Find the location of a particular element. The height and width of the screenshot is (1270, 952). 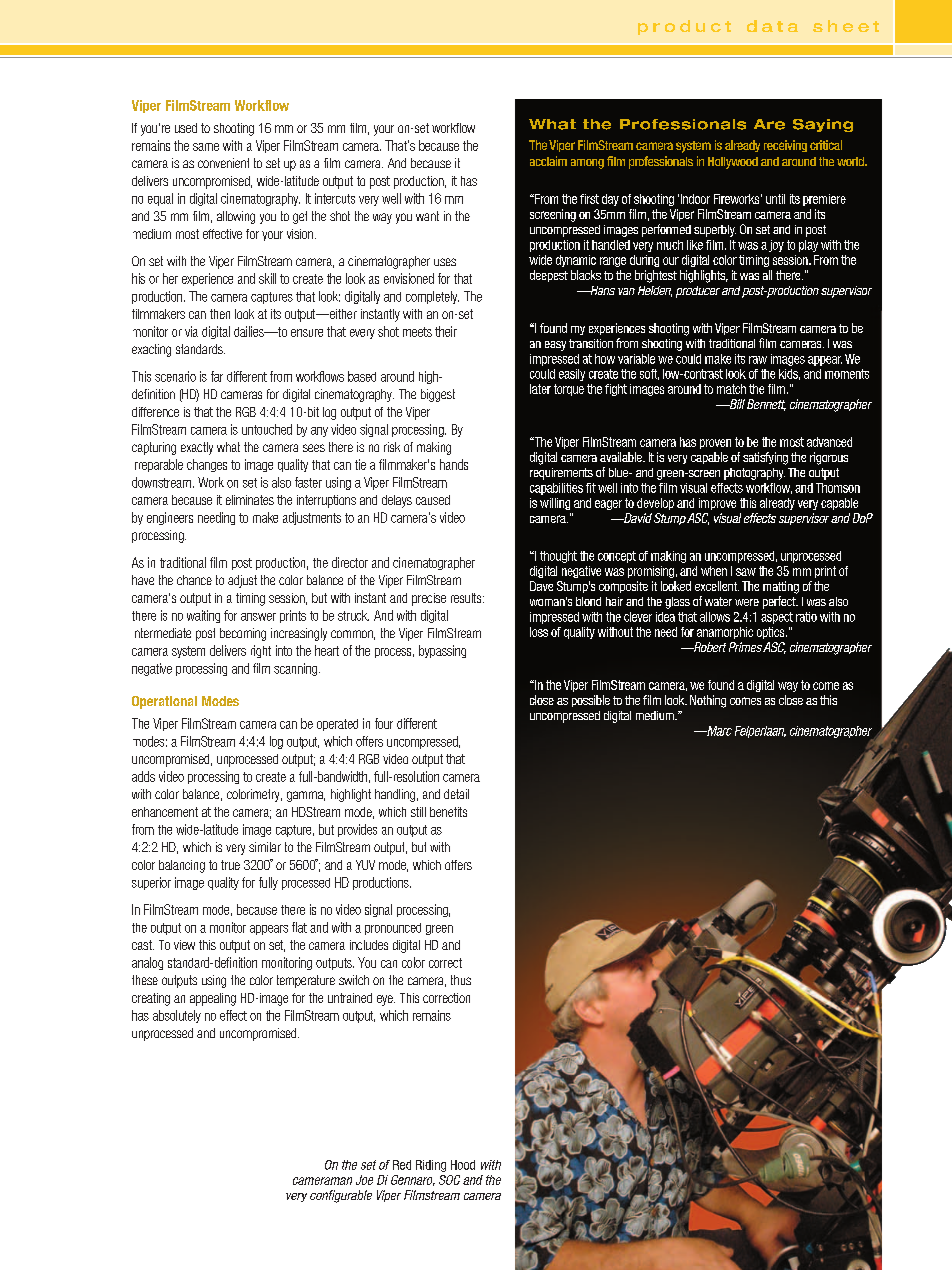

get is located at coordinates (300, 217).
